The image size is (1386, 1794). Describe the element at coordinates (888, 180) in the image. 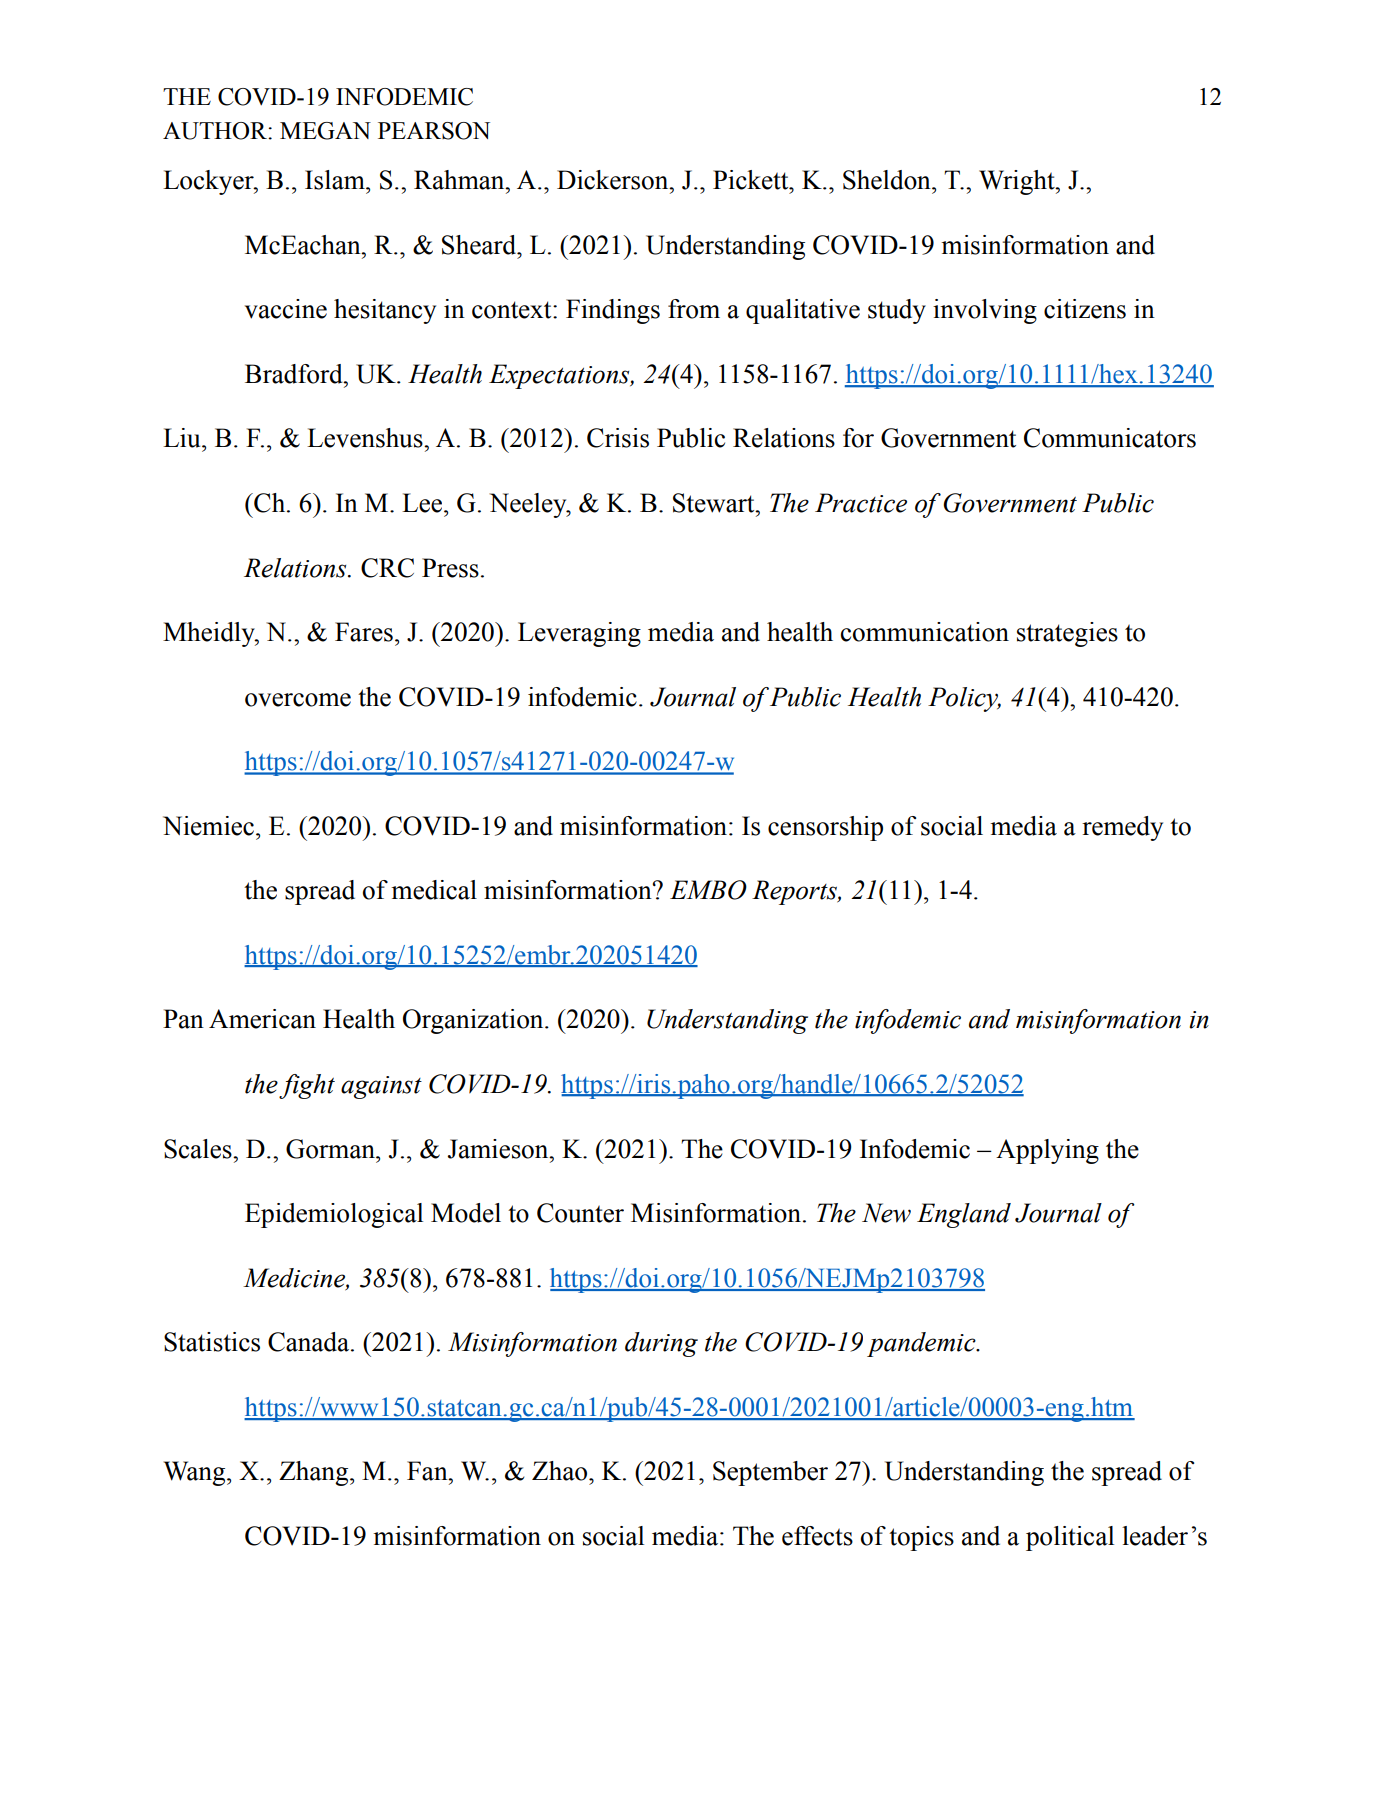

I see `Sheldon` at that location.
